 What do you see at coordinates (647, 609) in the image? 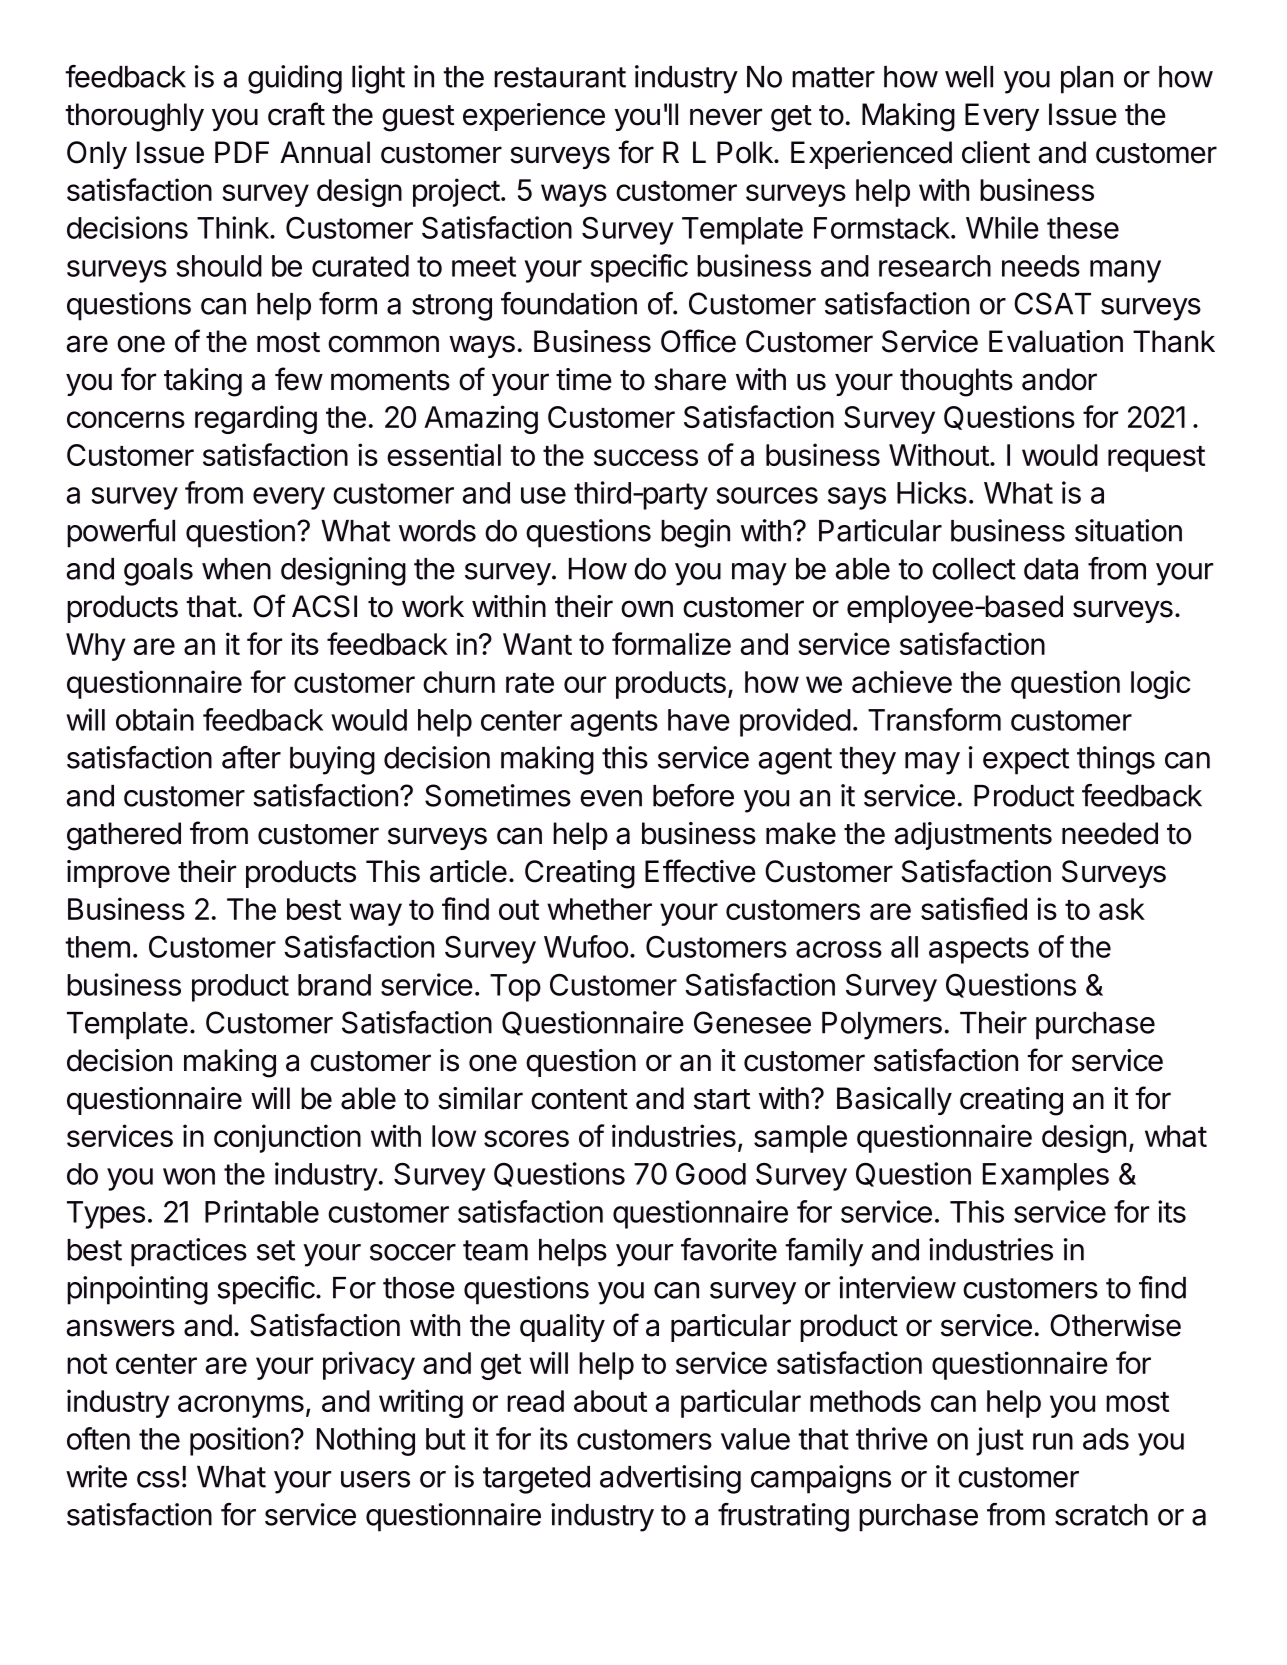
I see `own` at bounding box center [647, 609].
